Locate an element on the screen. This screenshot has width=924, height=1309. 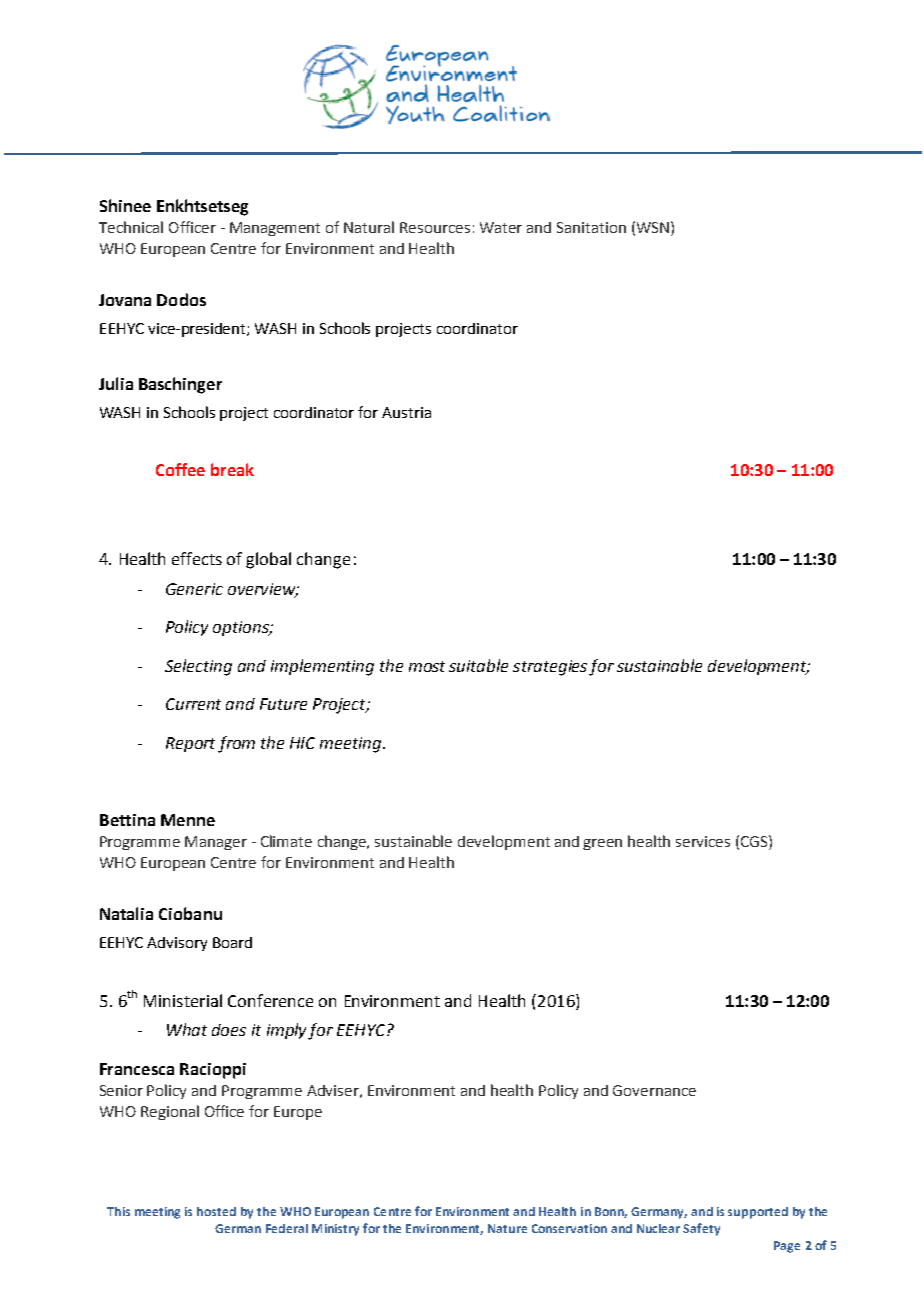
hosted is located at coordinates (216, 1211).
